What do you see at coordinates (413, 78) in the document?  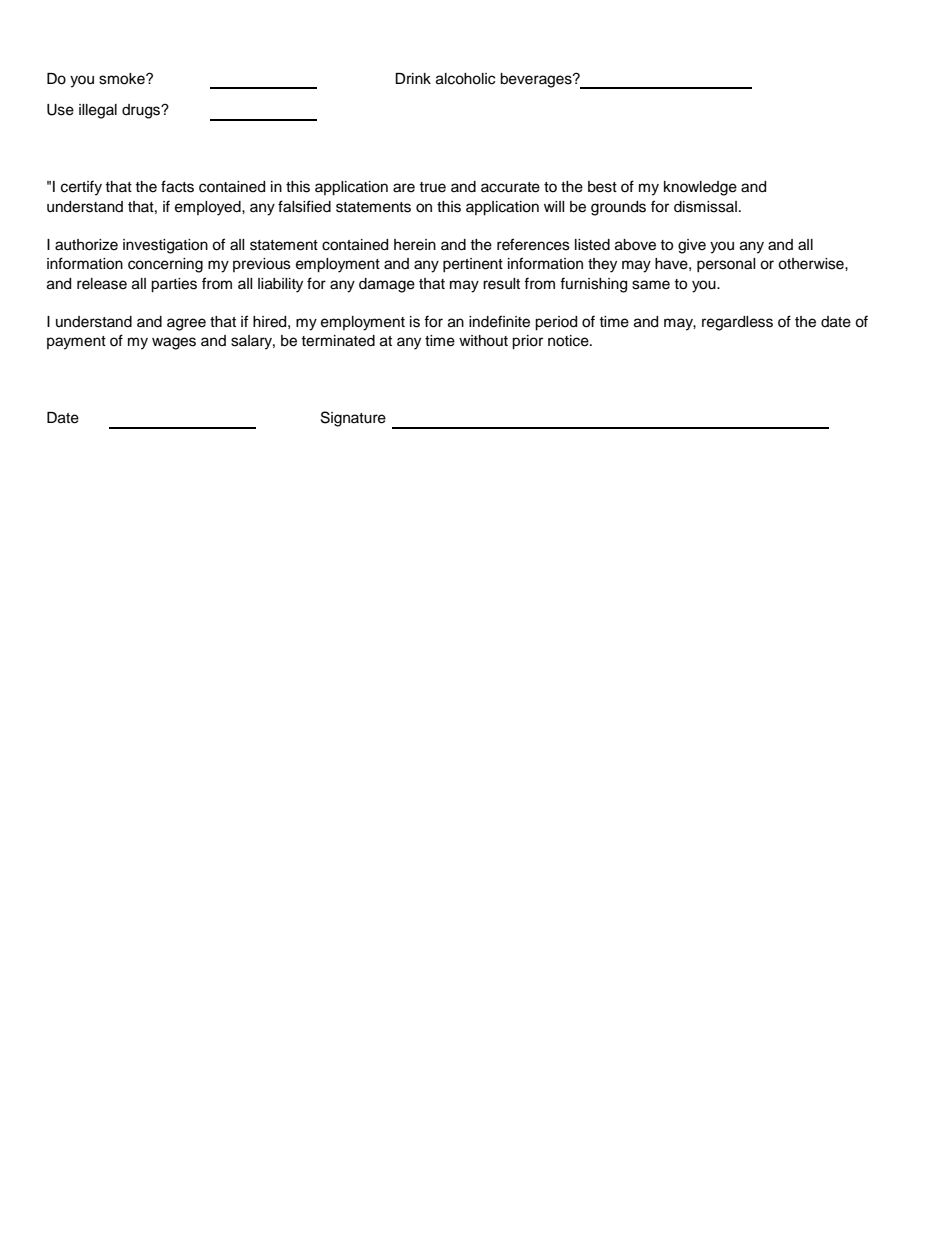 I see `Drink` at bounding box center [413, 78].
